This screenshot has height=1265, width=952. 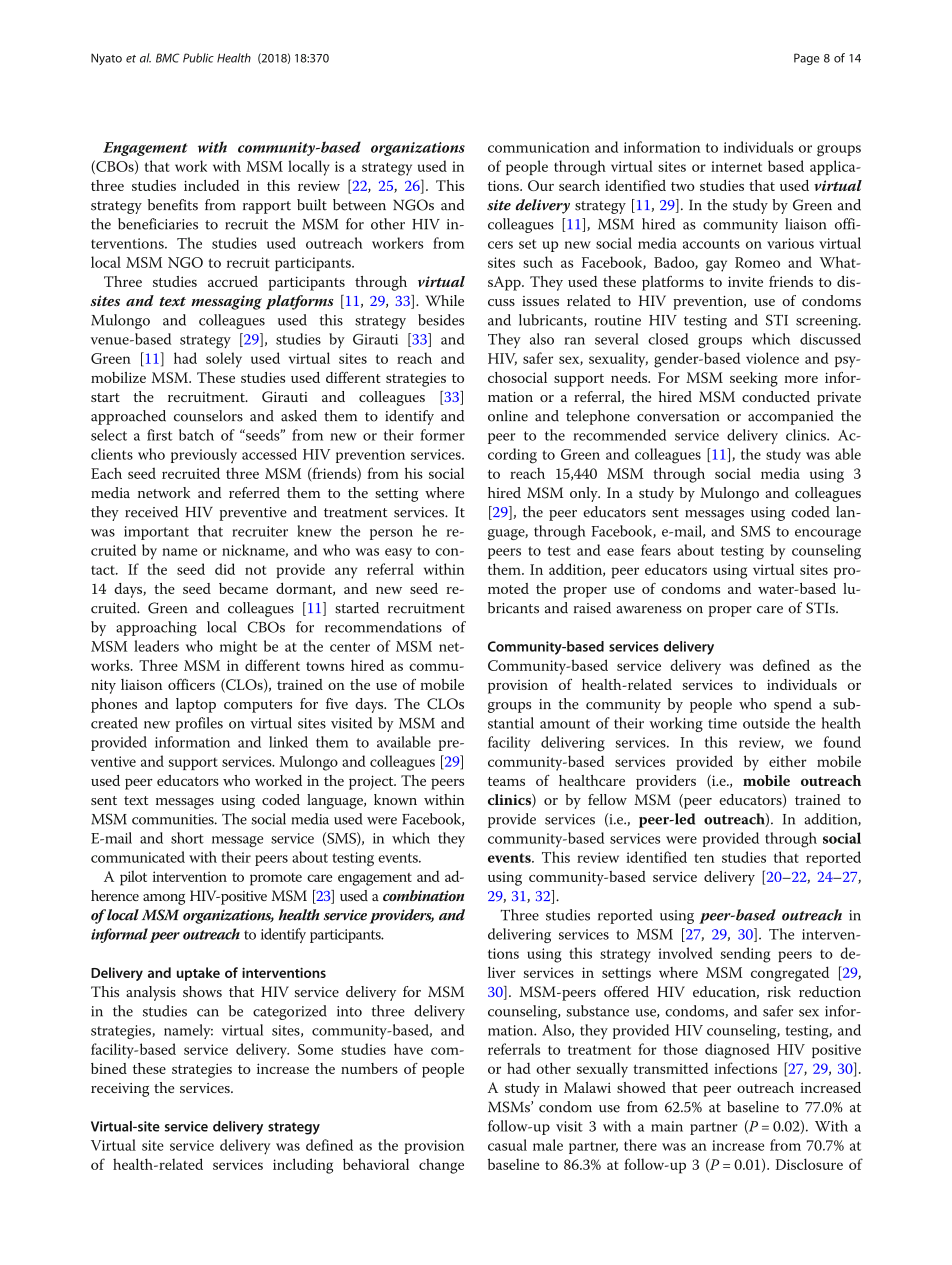 I want to click on Public, so click(x=198, y=58).
